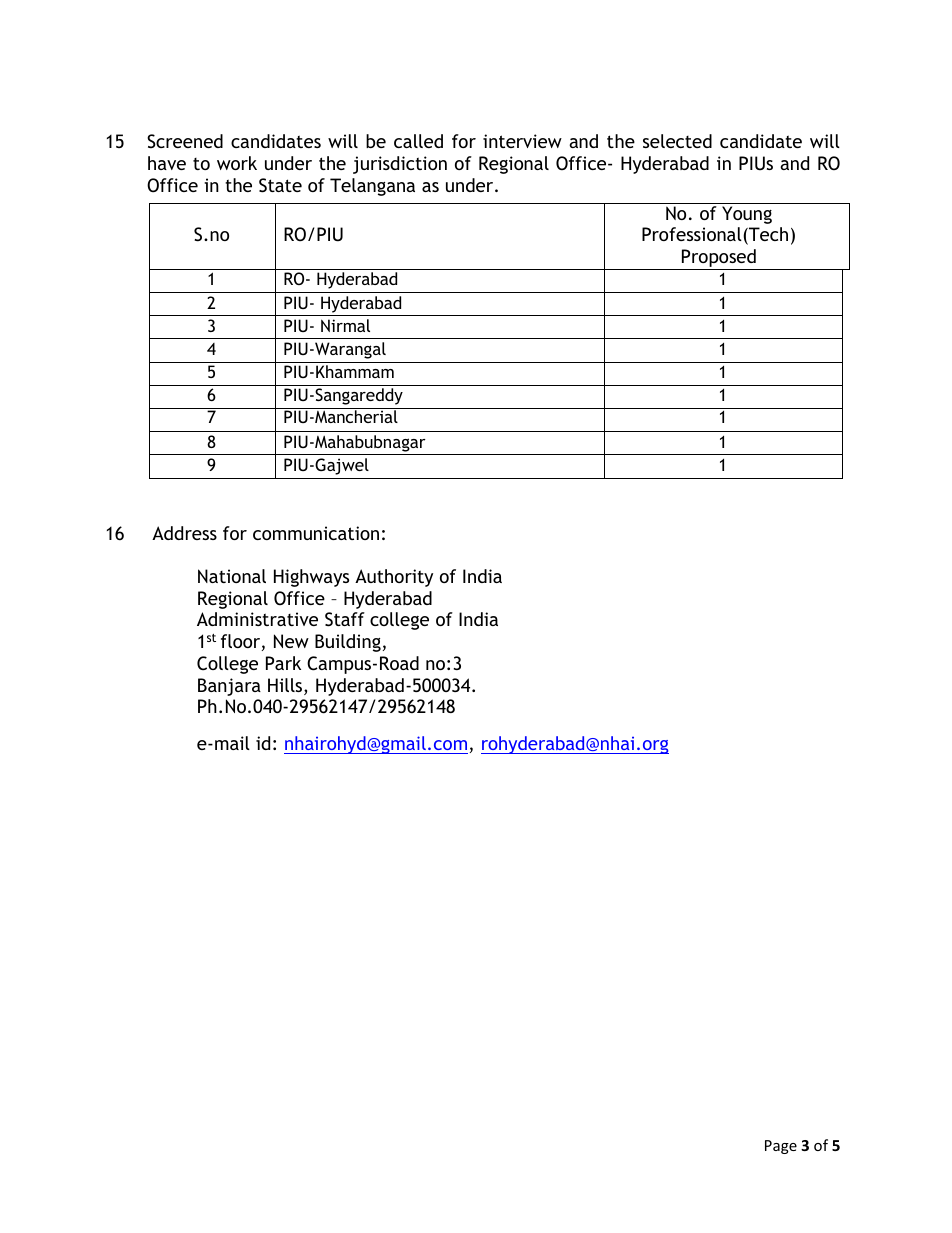  Describe the element at coordinates (522, 141) in the screenshot. I see `interview` at that location.
